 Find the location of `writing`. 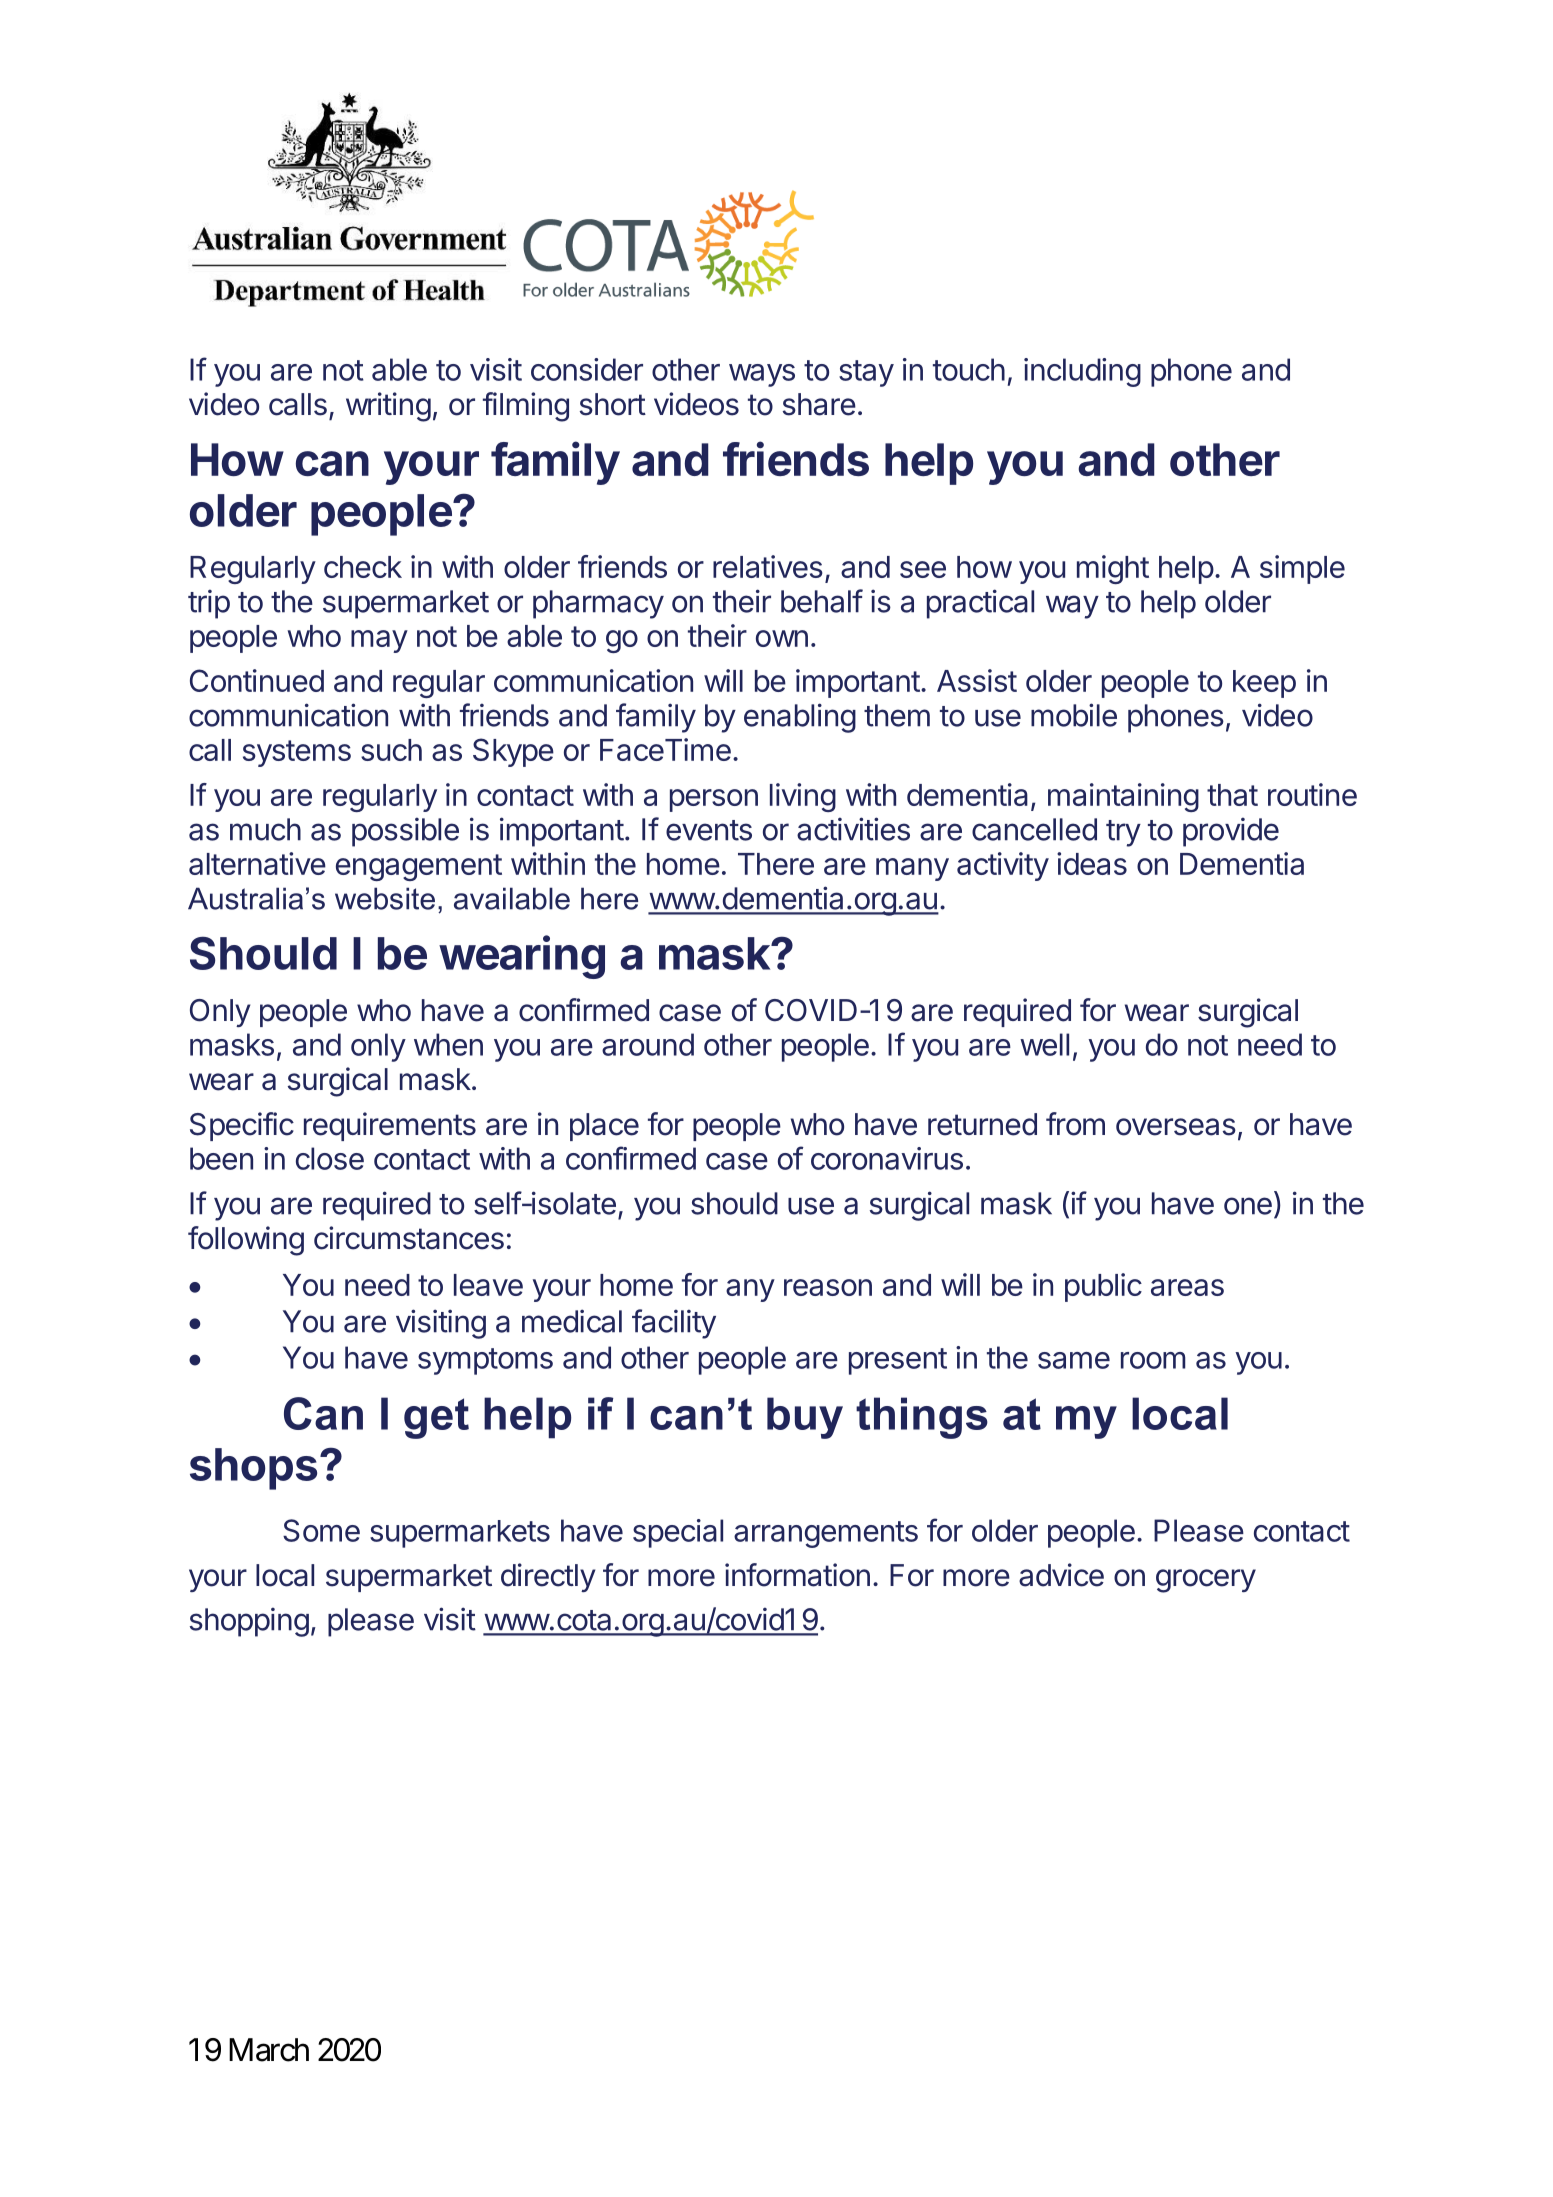

writing is located at coordinates (388, 407).
